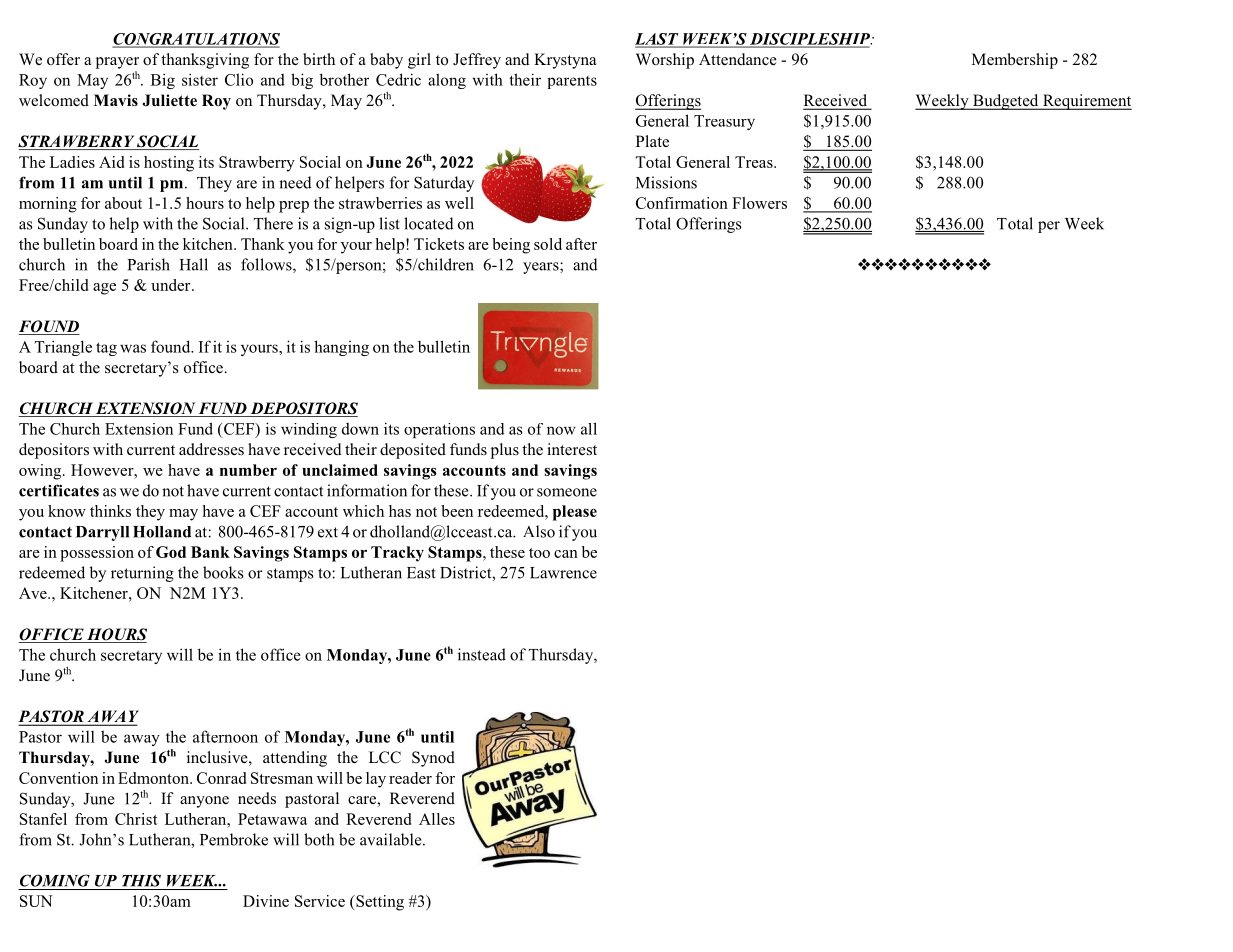 Image resolution: width=1233 pixels, height=952 pixels. What do you see at coordinates (154, 778) in the screenshot?
I see `Edmonton` at bounding box center [154, 778].
